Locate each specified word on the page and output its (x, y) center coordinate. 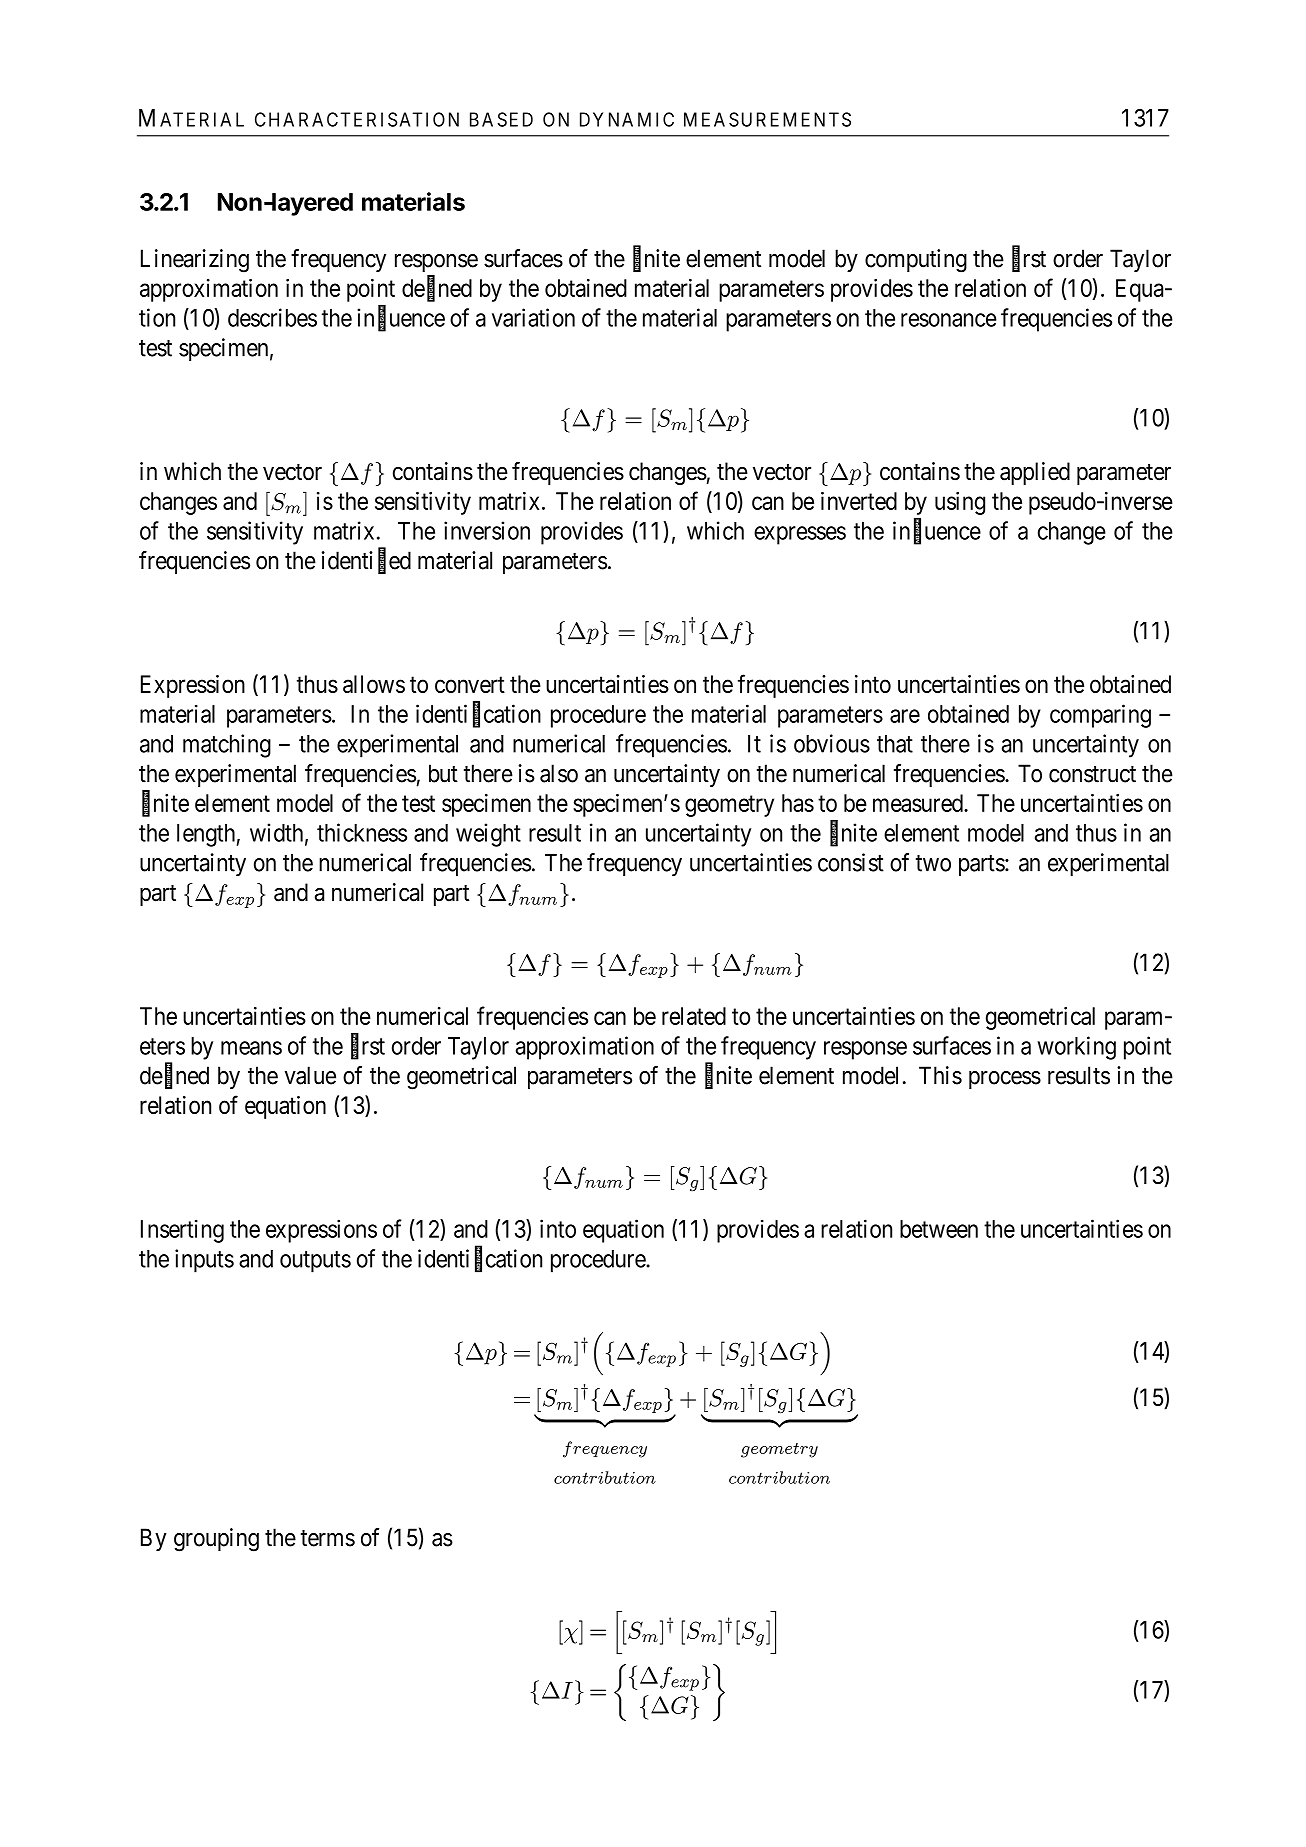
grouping (216, 1540)
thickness (362, 832)
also (559, 773)
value (310, 1075)
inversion (487, 530)
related (694, 1016)
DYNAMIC (627, 119)
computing (916, 261)
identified (366, 561)
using (960, 503)
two (933, 863)
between (939, 1229)
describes (272, 317)
